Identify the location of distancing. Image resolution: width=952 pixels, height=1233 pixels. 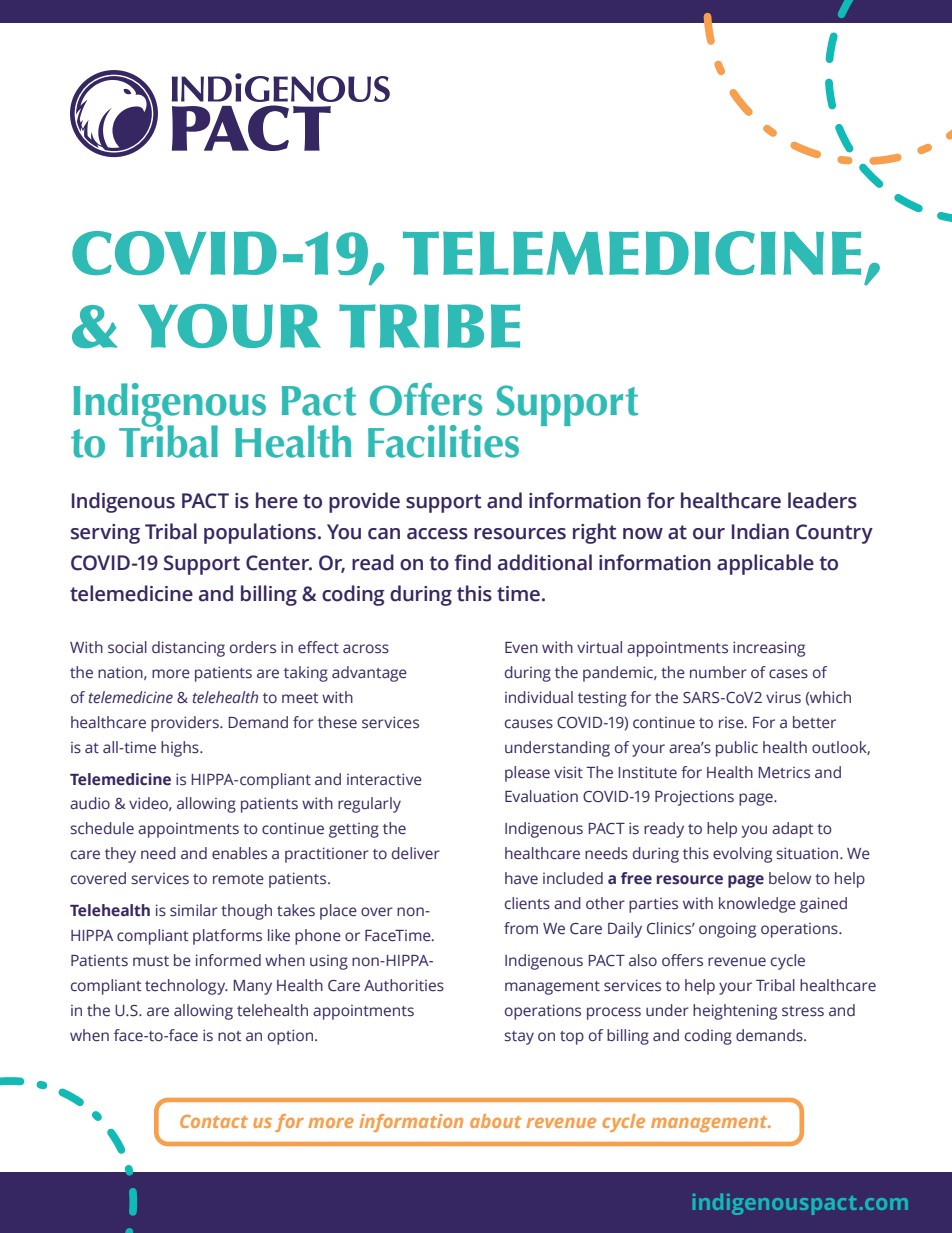
(188, 649).
